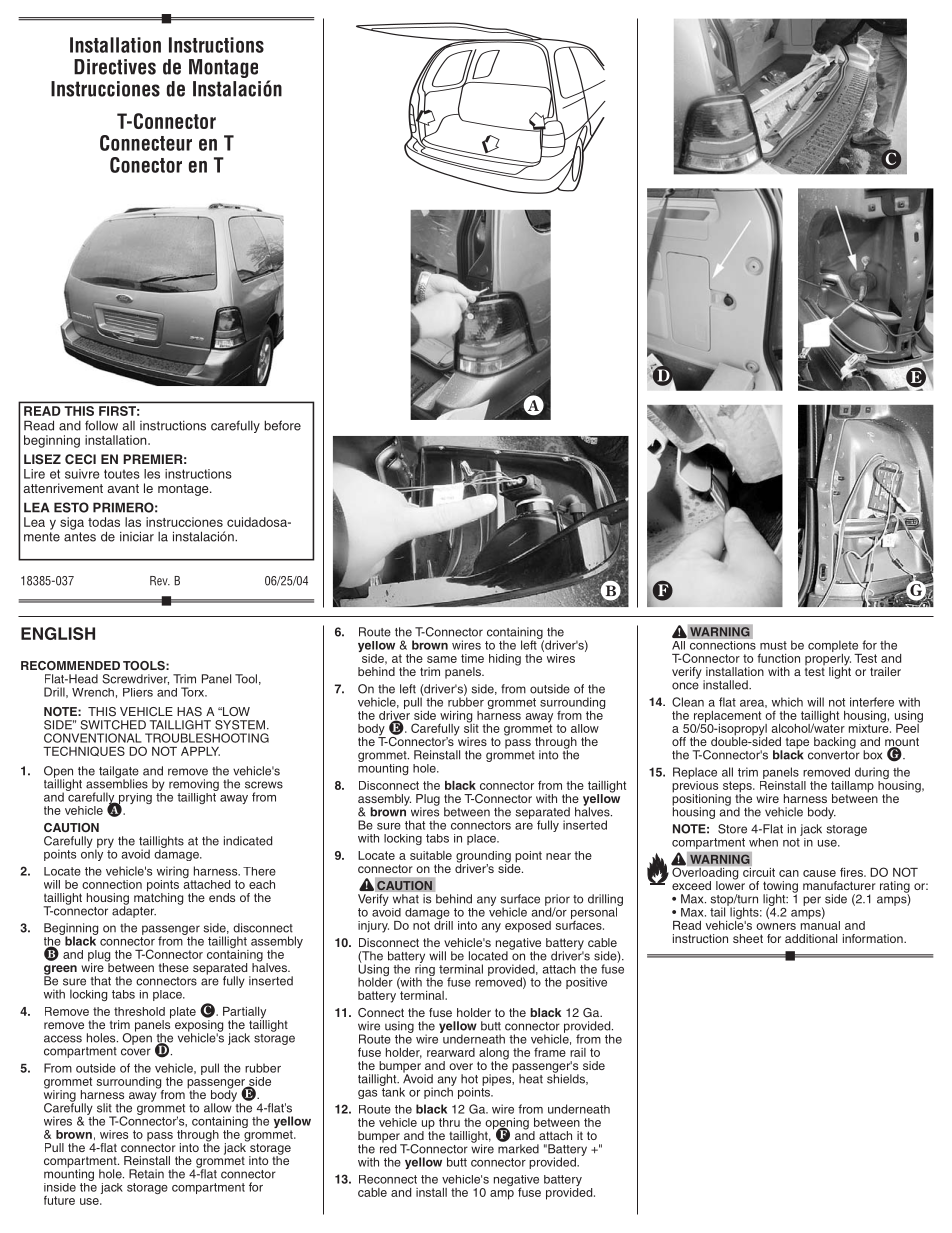 The height and width of the screenshot is (1233, 952). Describe the element at coordinates (282, 425) in the screenshot. I see `before` at that location.
